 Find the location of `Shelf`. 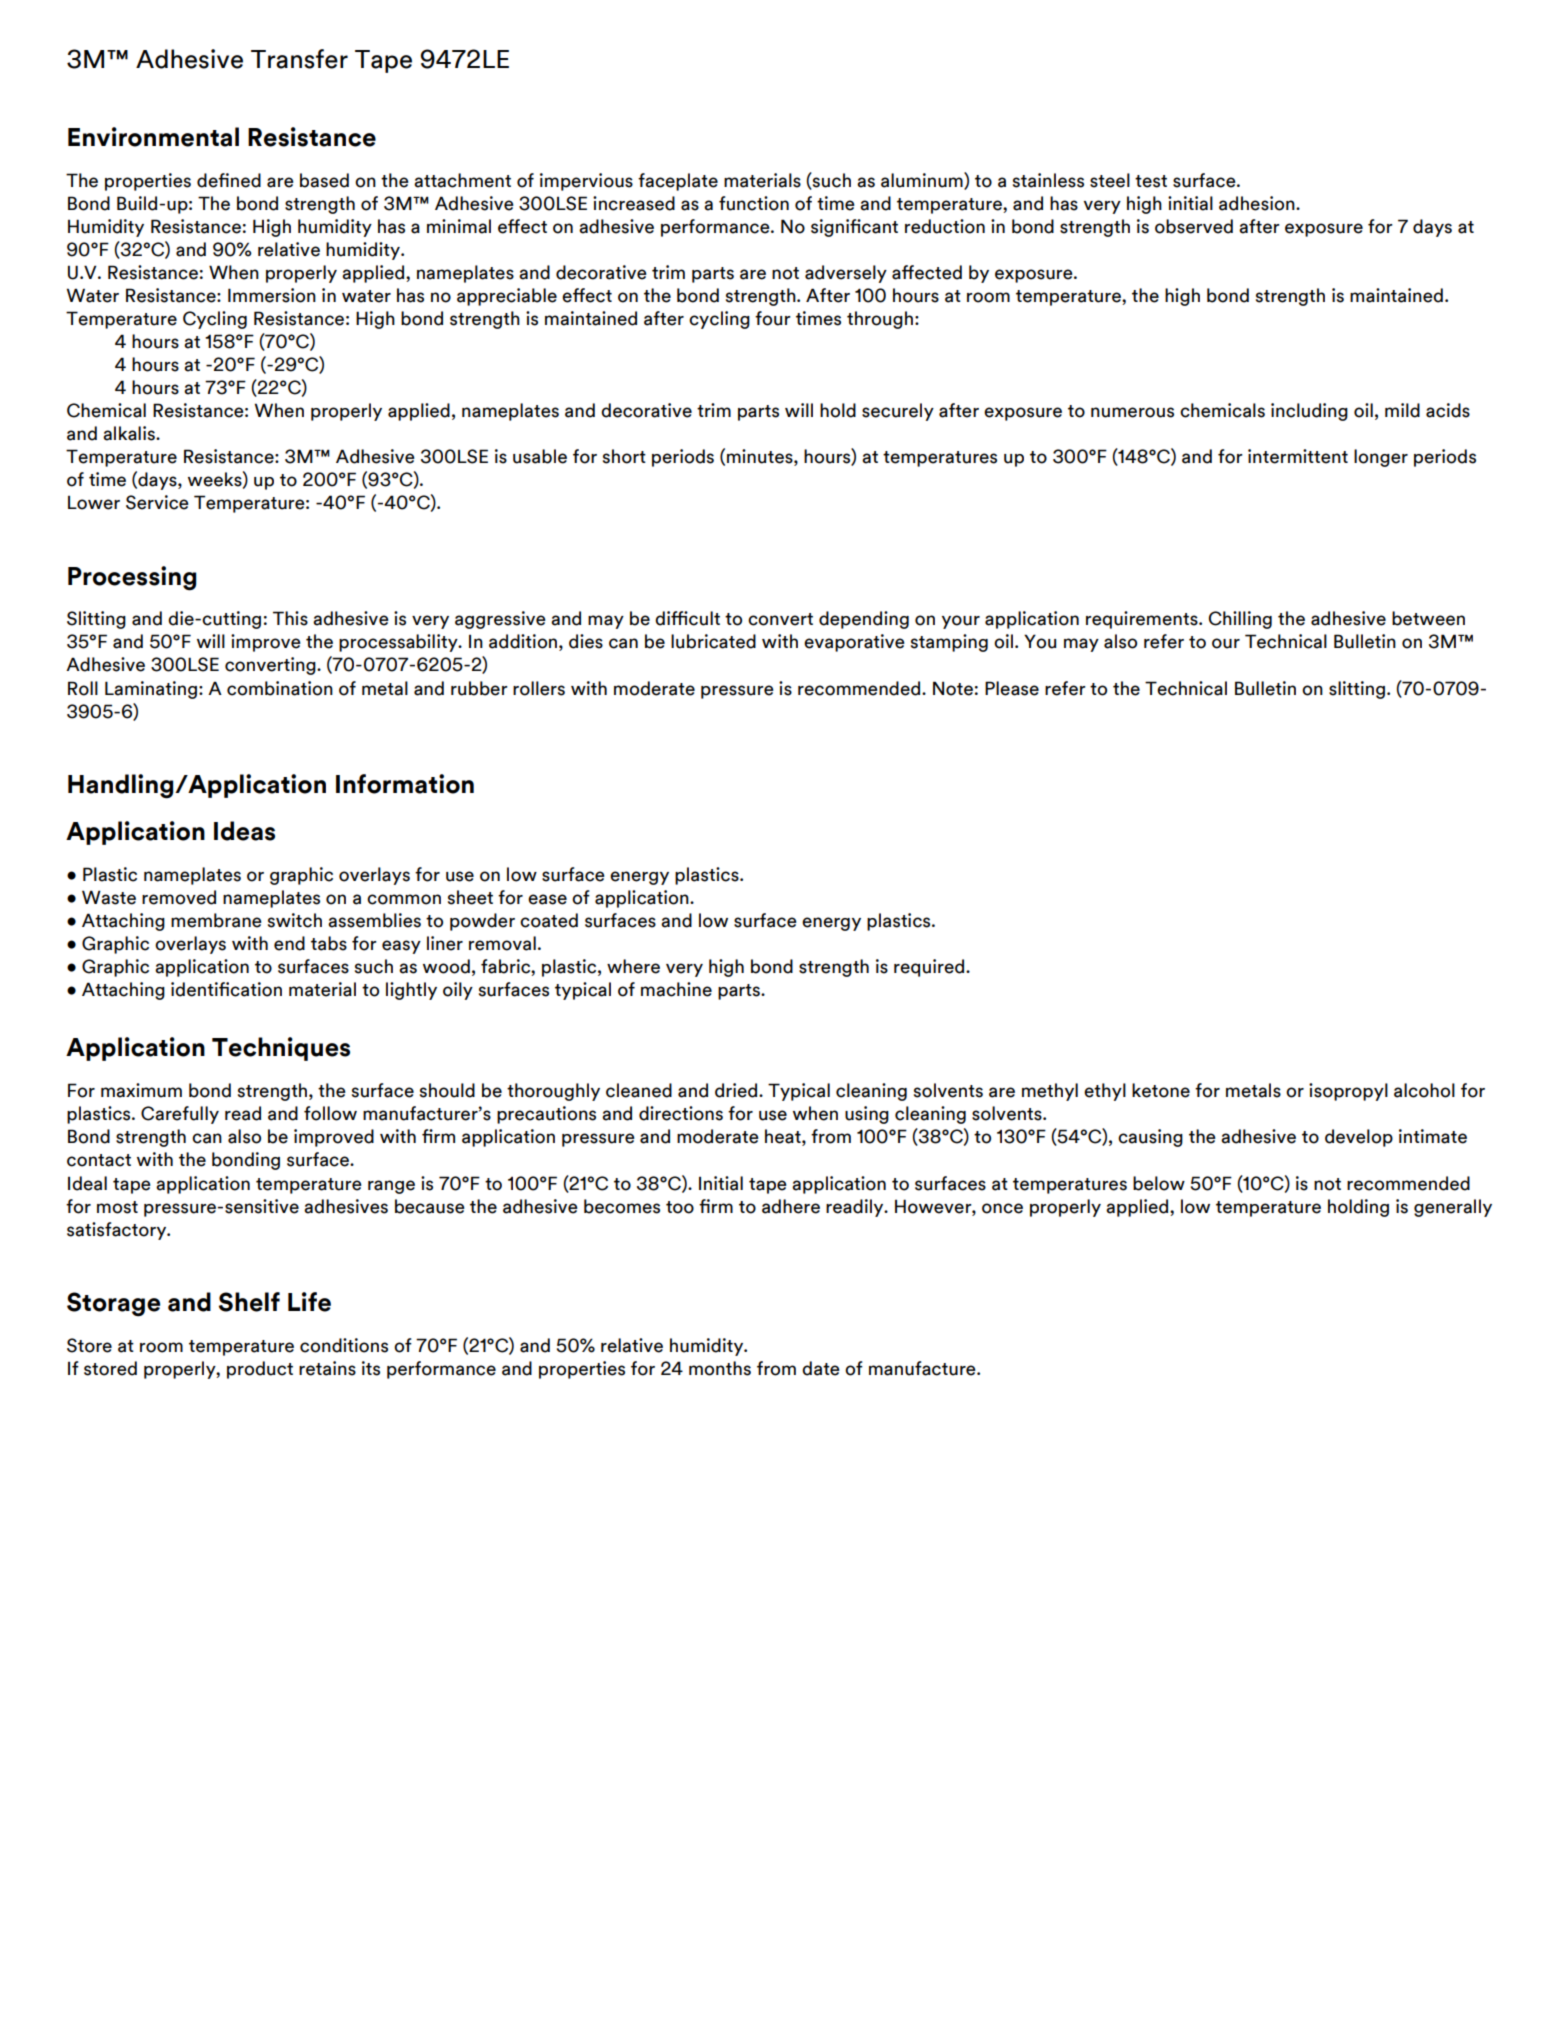

Shelf is located at coordinates (249, 1302).
